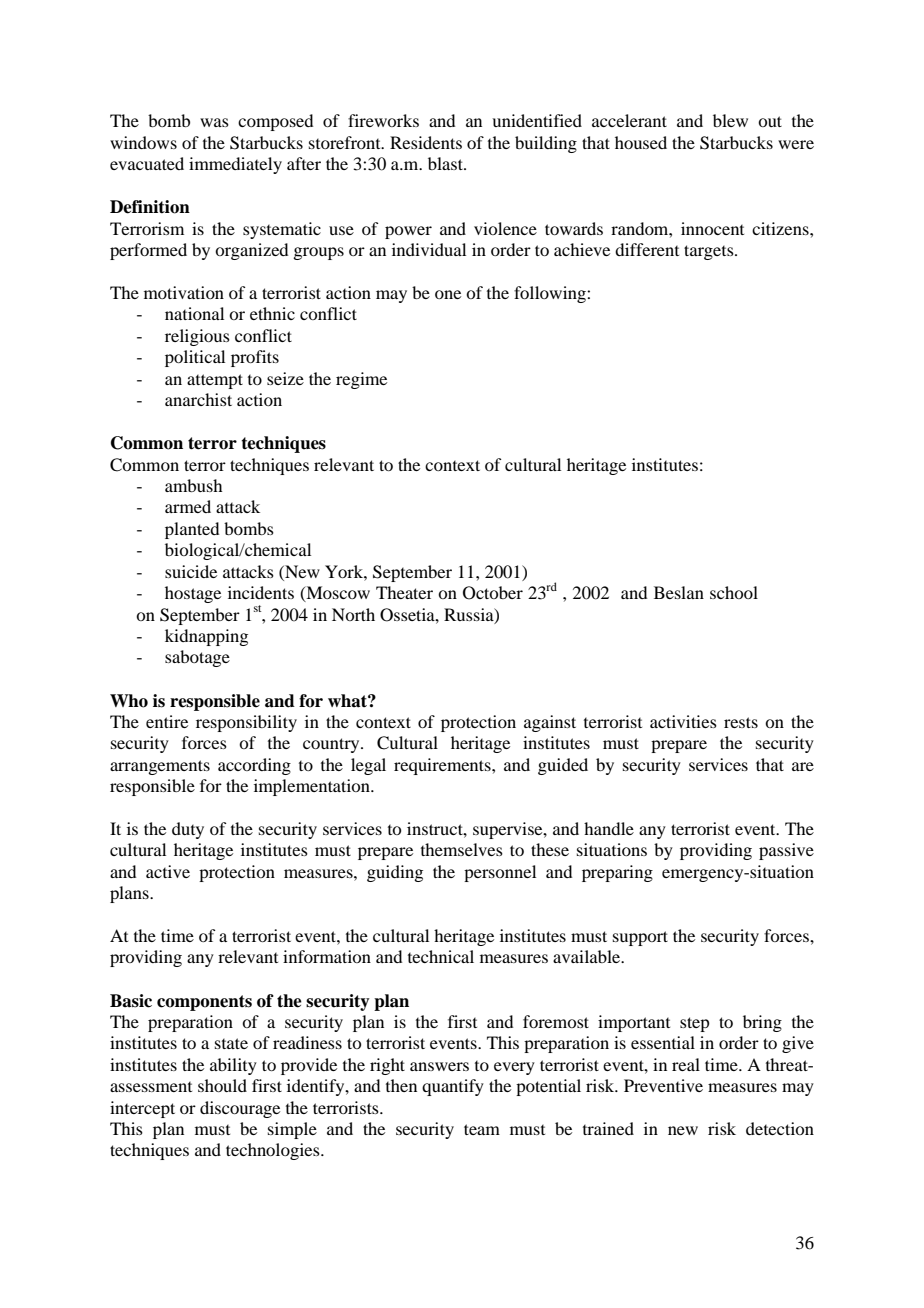 The width and height of the page is (924, 1308). Describe the element at coordinates (493, 593) in the page. I see `October` at that location.
